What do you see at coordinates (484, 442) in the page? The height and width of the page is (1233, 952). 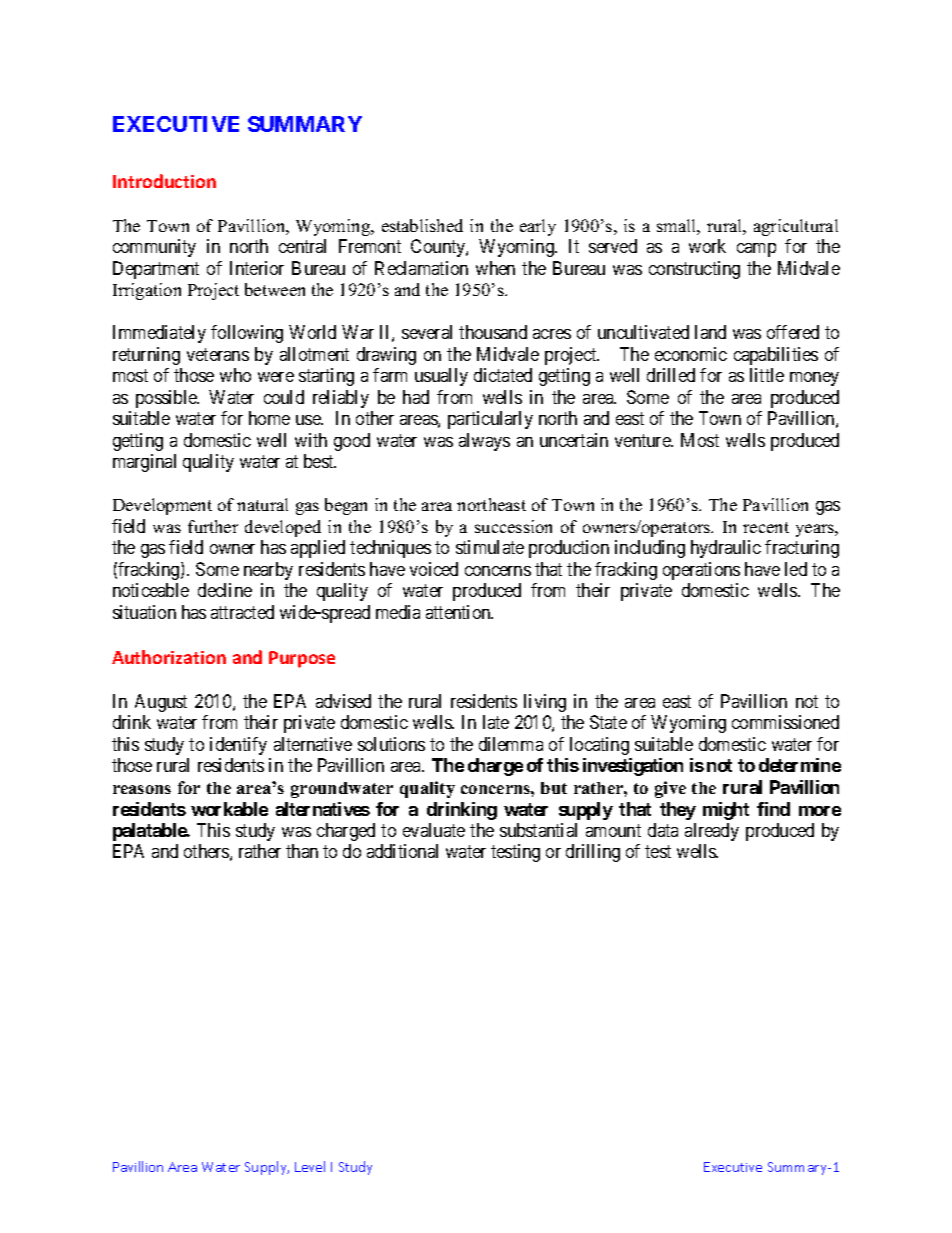 I see `always` at bounding box center [484, 442].
